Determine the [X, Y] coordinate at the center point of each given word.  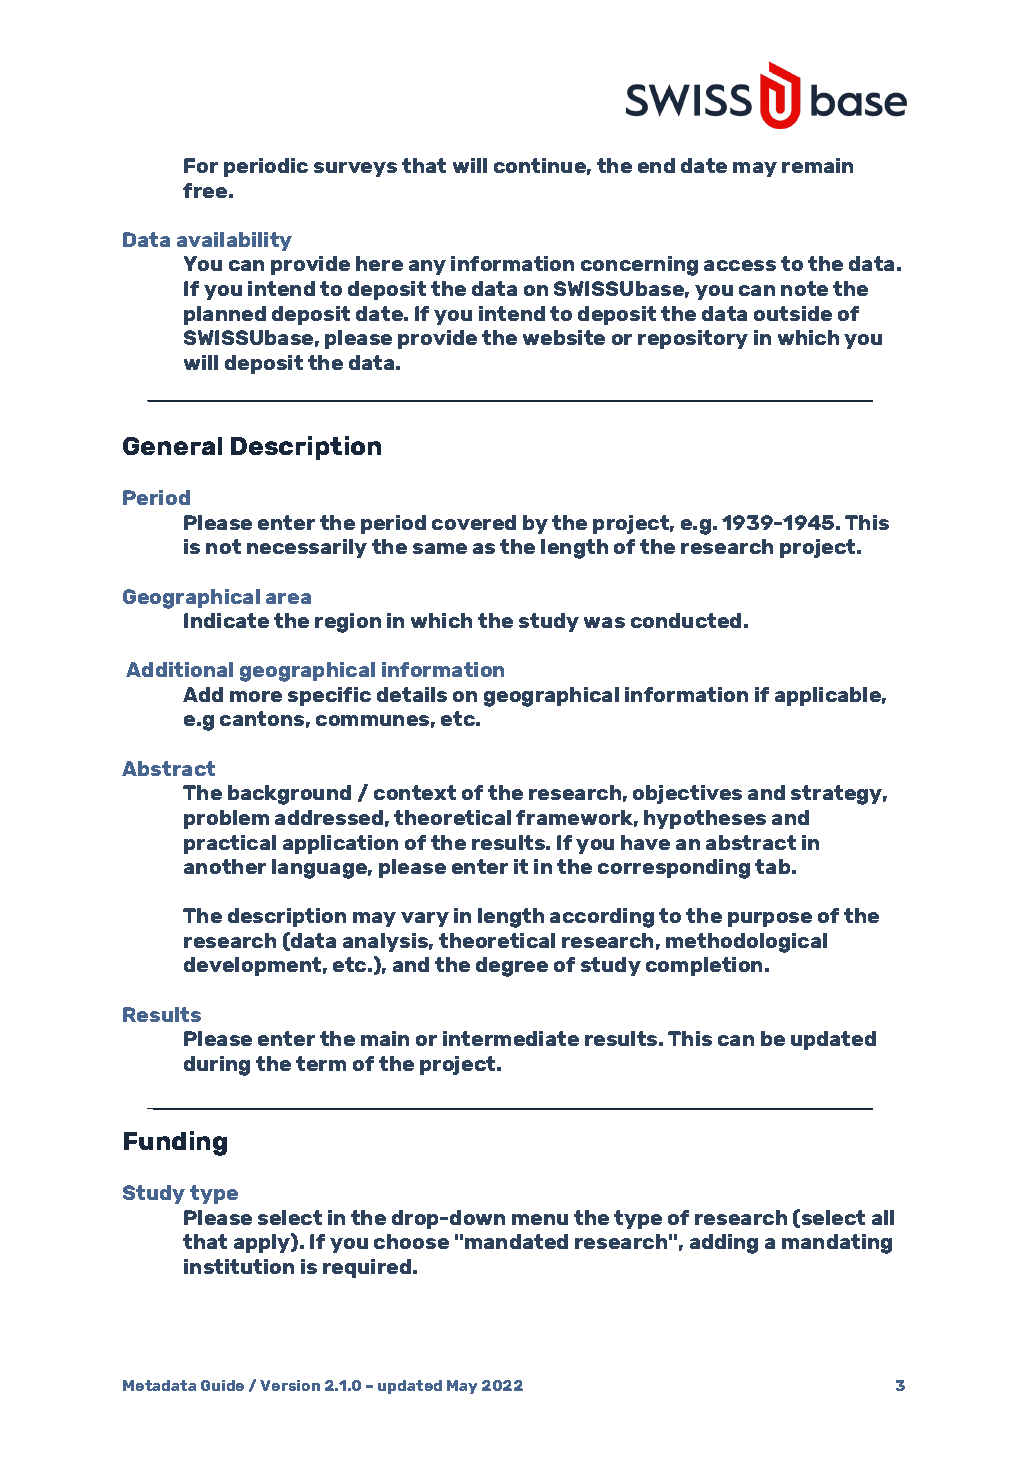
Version [290, 1385]
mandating [837, 1244]
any [427, 267]
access [740, 265]
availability [234, 241]
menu [540, 1219]
